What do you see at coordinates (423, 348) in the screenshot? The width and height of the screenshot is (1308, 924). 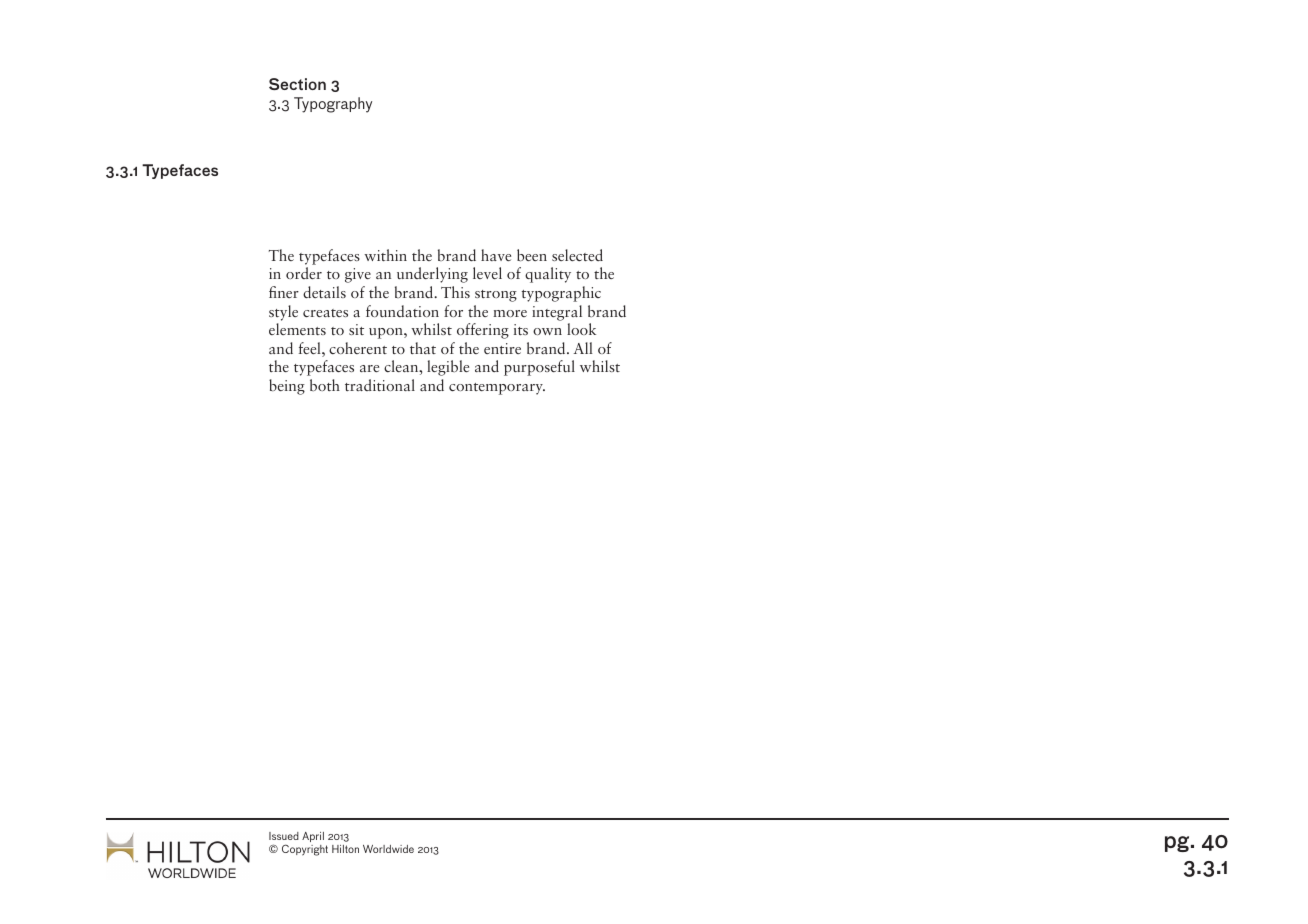 I see `that` at bounding box center [423, 348].
